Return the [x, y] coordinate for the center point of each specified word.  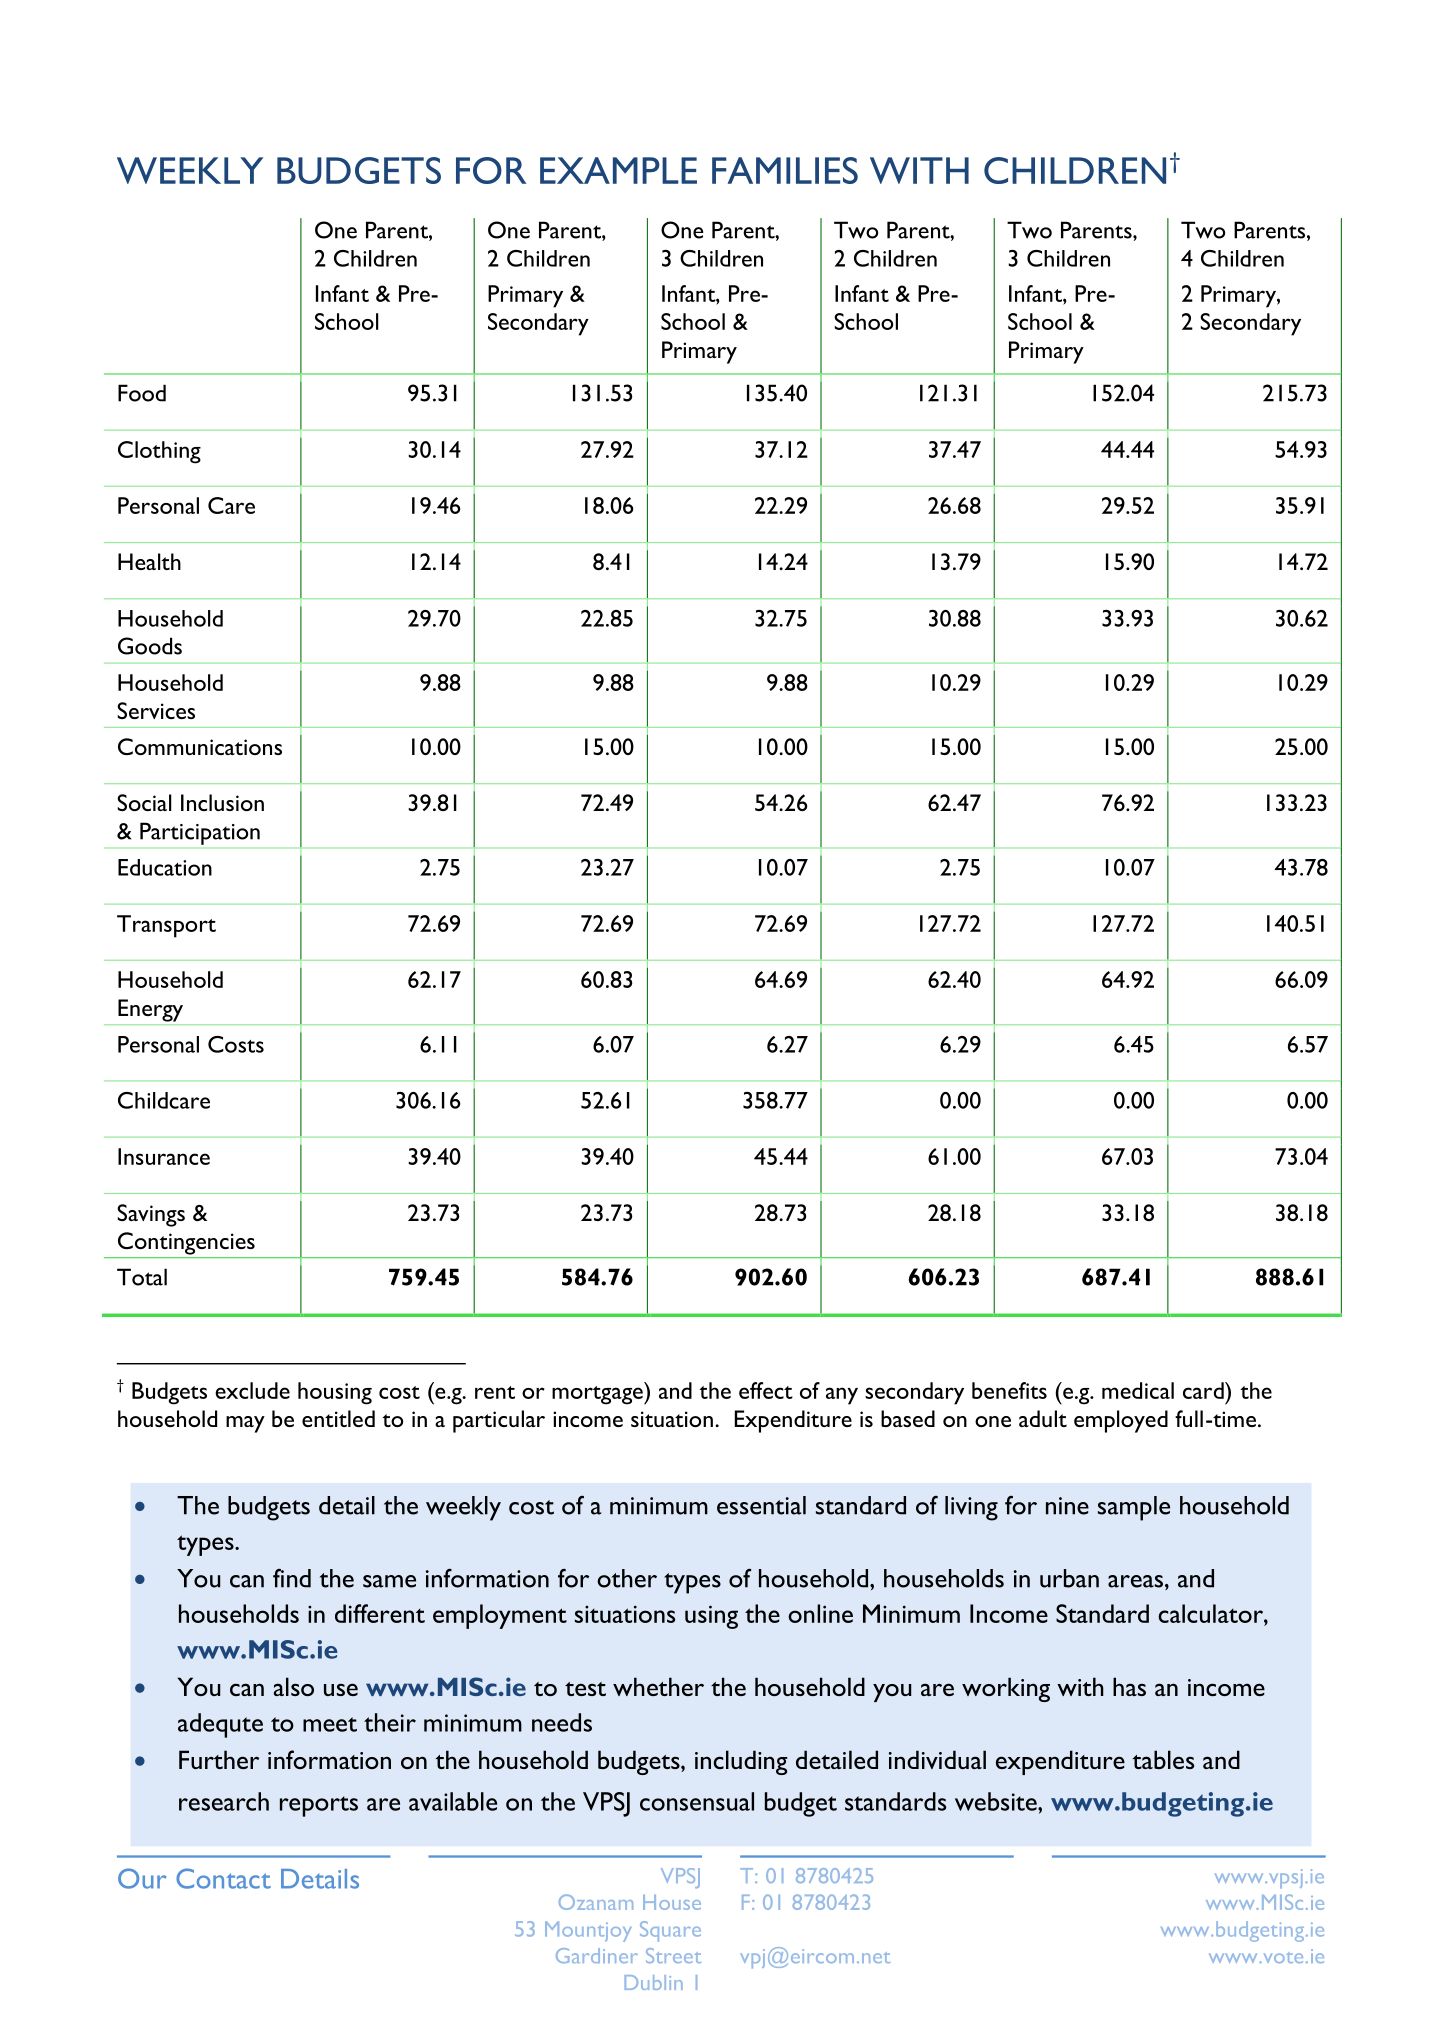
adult [1043, 1418]
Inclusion [222, 802]
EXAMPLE [618, 170]
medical [1138, 1390]
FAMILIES [785, 170]
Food [142, 393]
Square [670, 1931]
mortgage [598, 1395]
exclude [252, 1390]
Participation [200, 834]
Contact [223, 1878]
